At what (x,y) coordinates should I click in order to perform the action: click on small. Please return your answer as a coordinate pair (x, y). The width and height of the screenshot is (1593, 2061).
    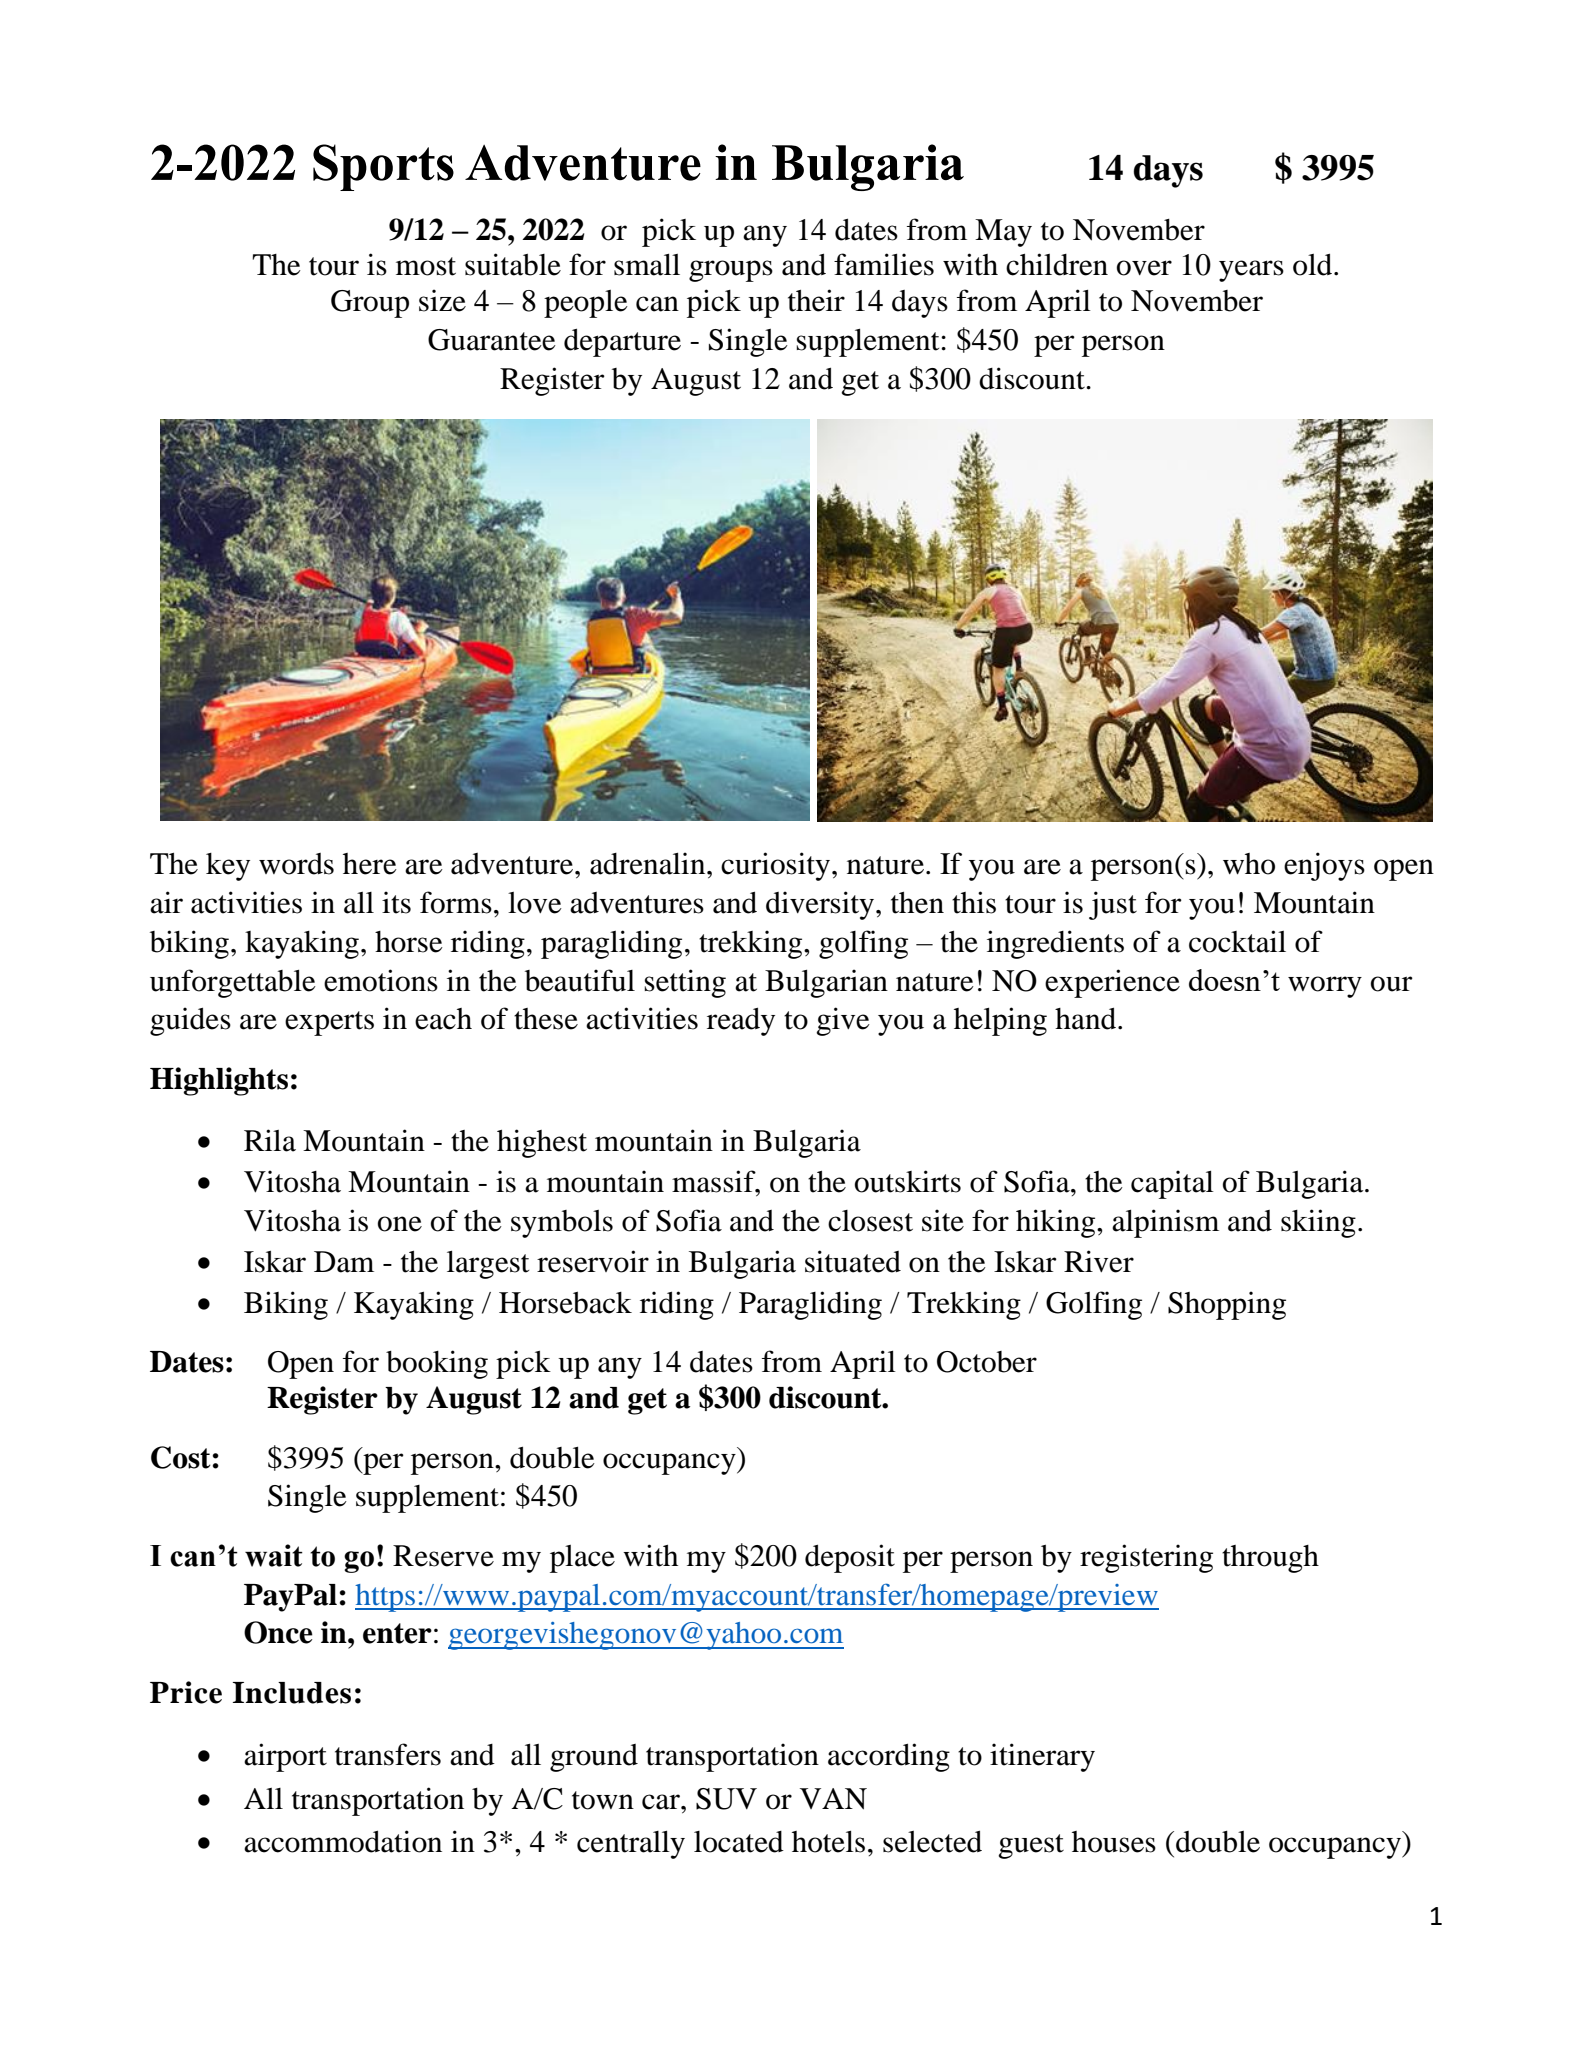
    Looking at the image, I should click on (647, 265).
